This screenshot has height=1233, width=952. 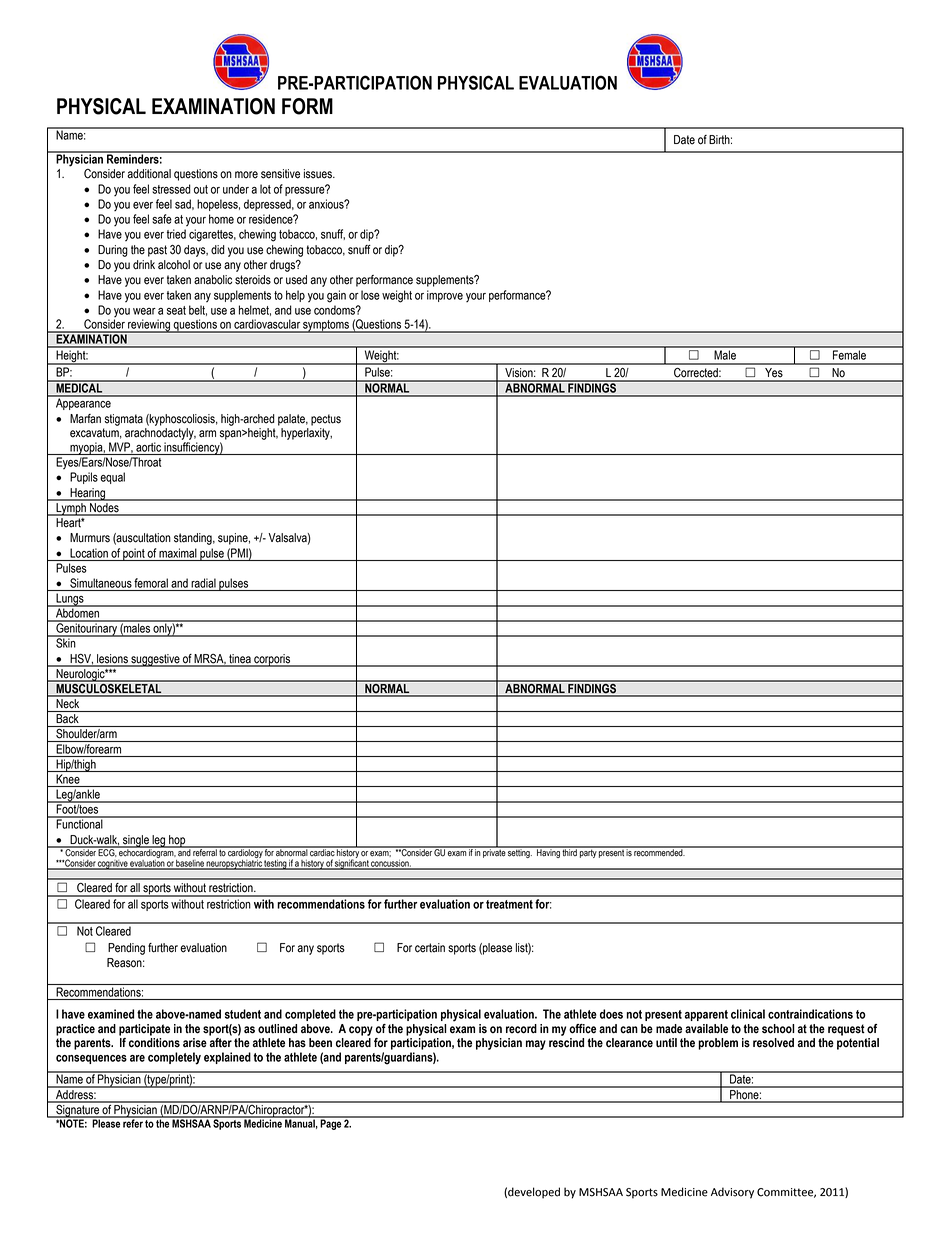 What do you see at coordinates (272, 660) in the screenshot?
I see `corporis` at bounding box center [272, 660].
